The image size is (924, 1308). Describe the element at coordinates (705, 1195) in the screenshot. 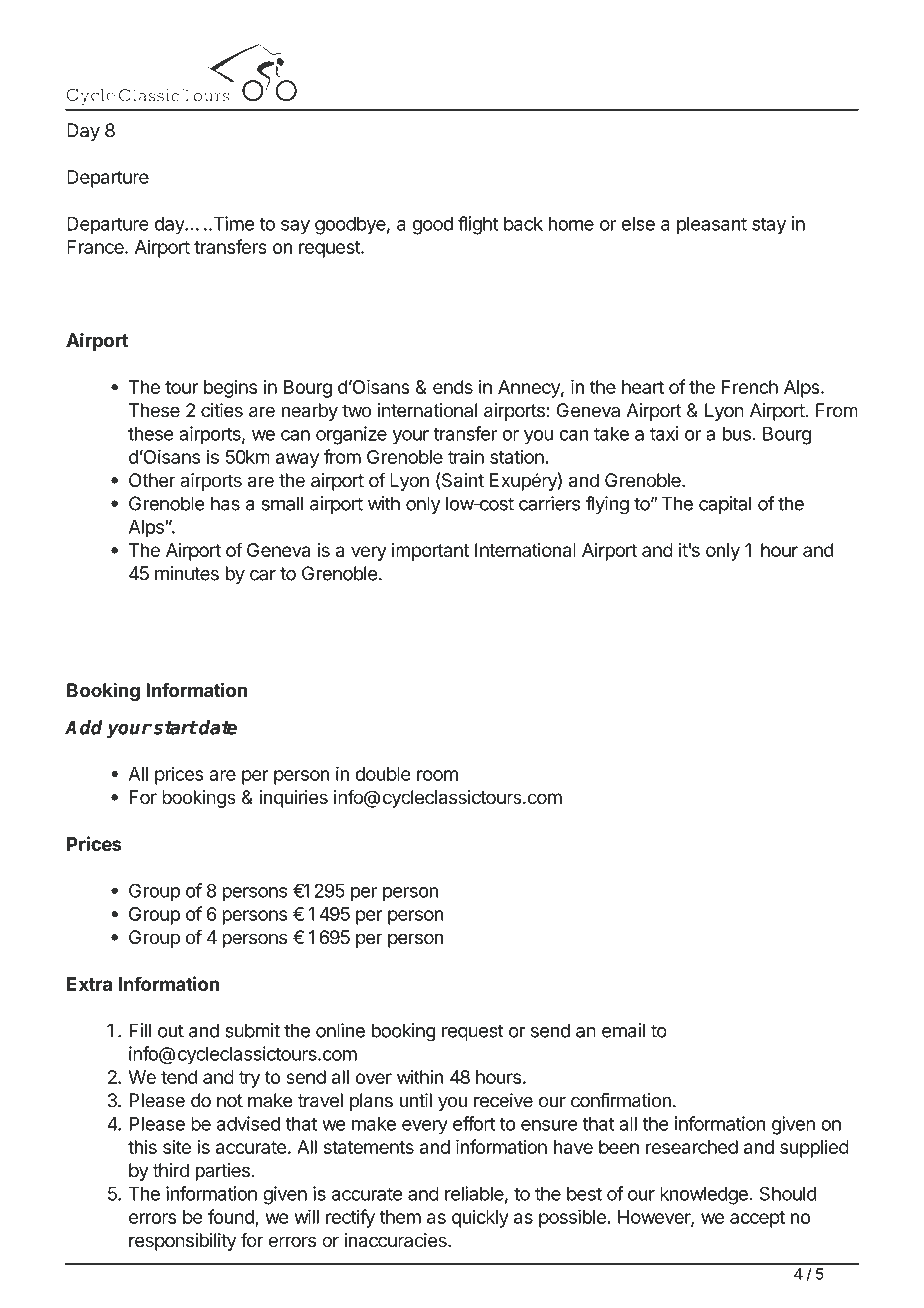

I see `knowledge` at that location.
